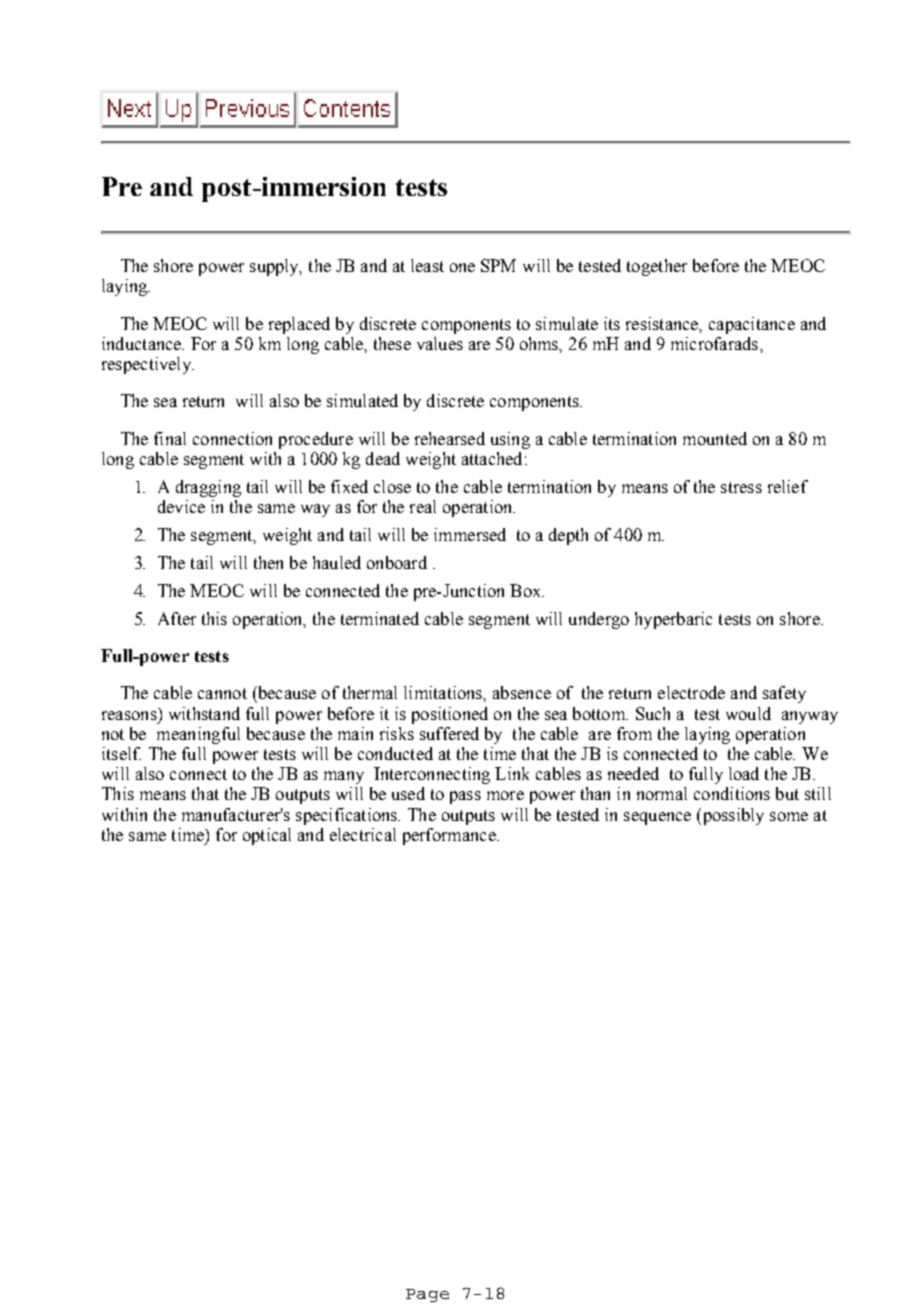 Image resolution: width=924 pixels, height=1308 pixels. What do you see at coordinates (427, 1295) in the image?
I see `Page` at bounding box center [427, 1295].
